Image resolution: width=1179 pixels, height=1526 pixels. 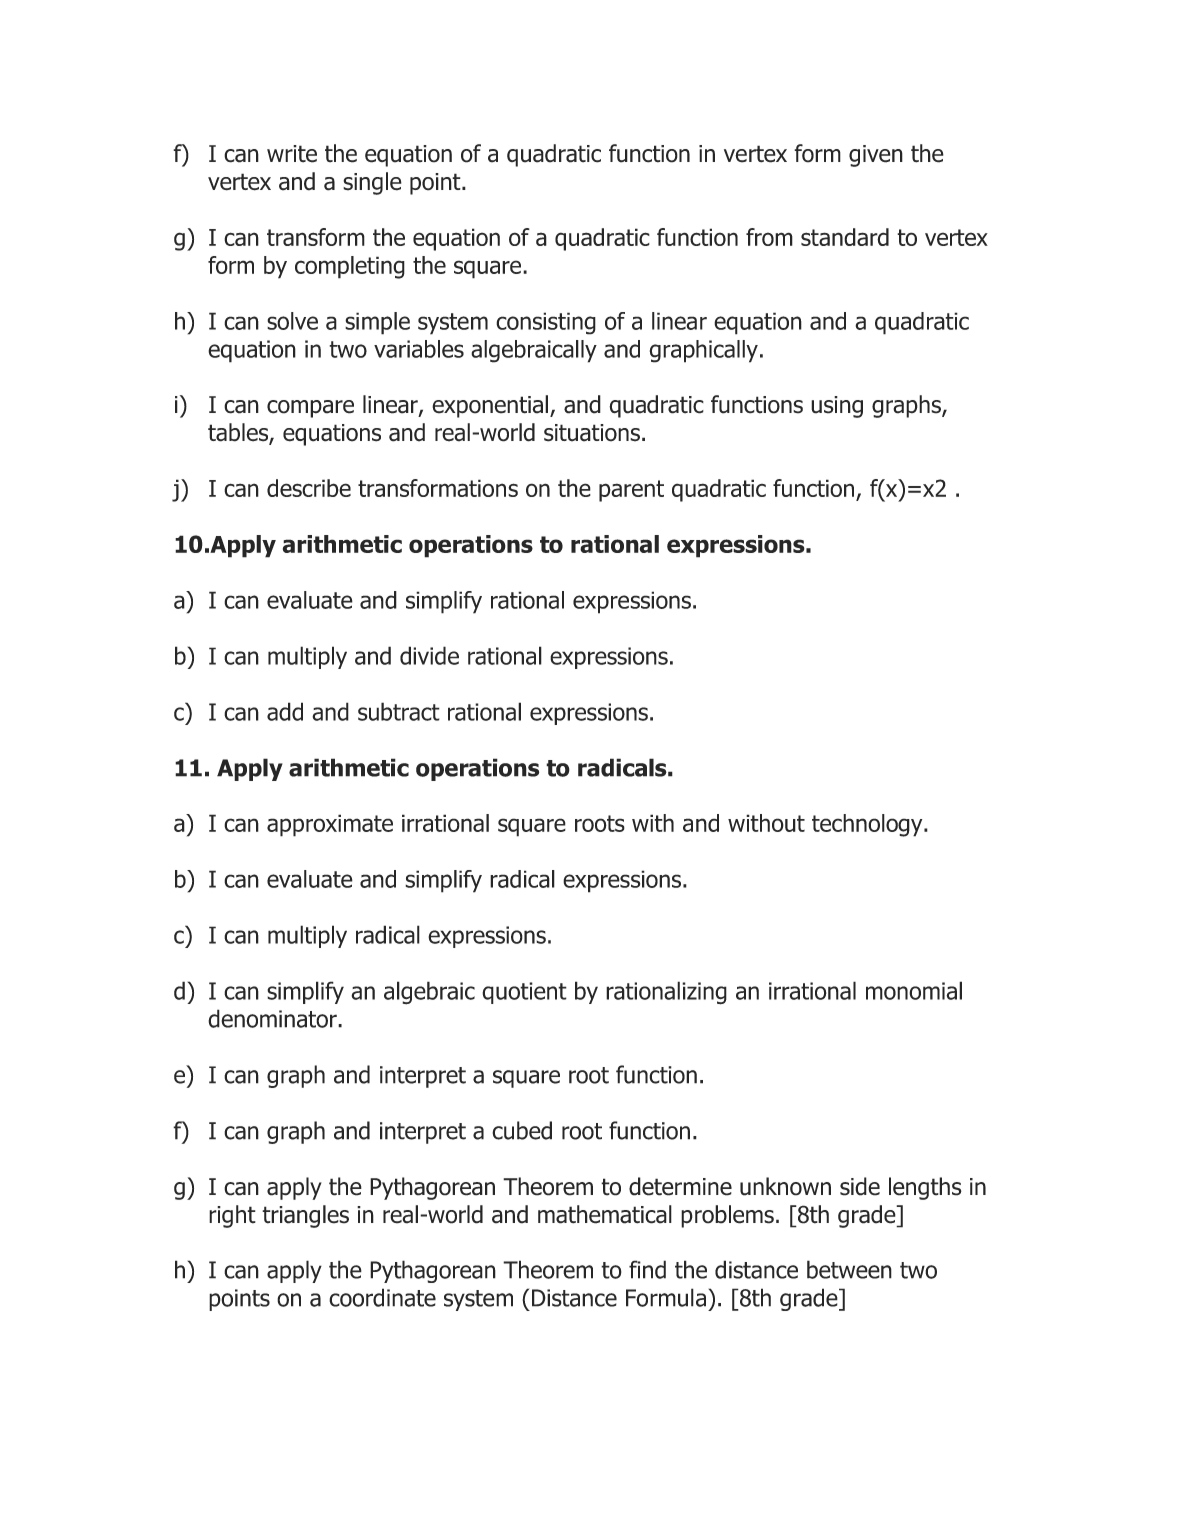 I want to click on triangles, so click(x=305, y=1216).
